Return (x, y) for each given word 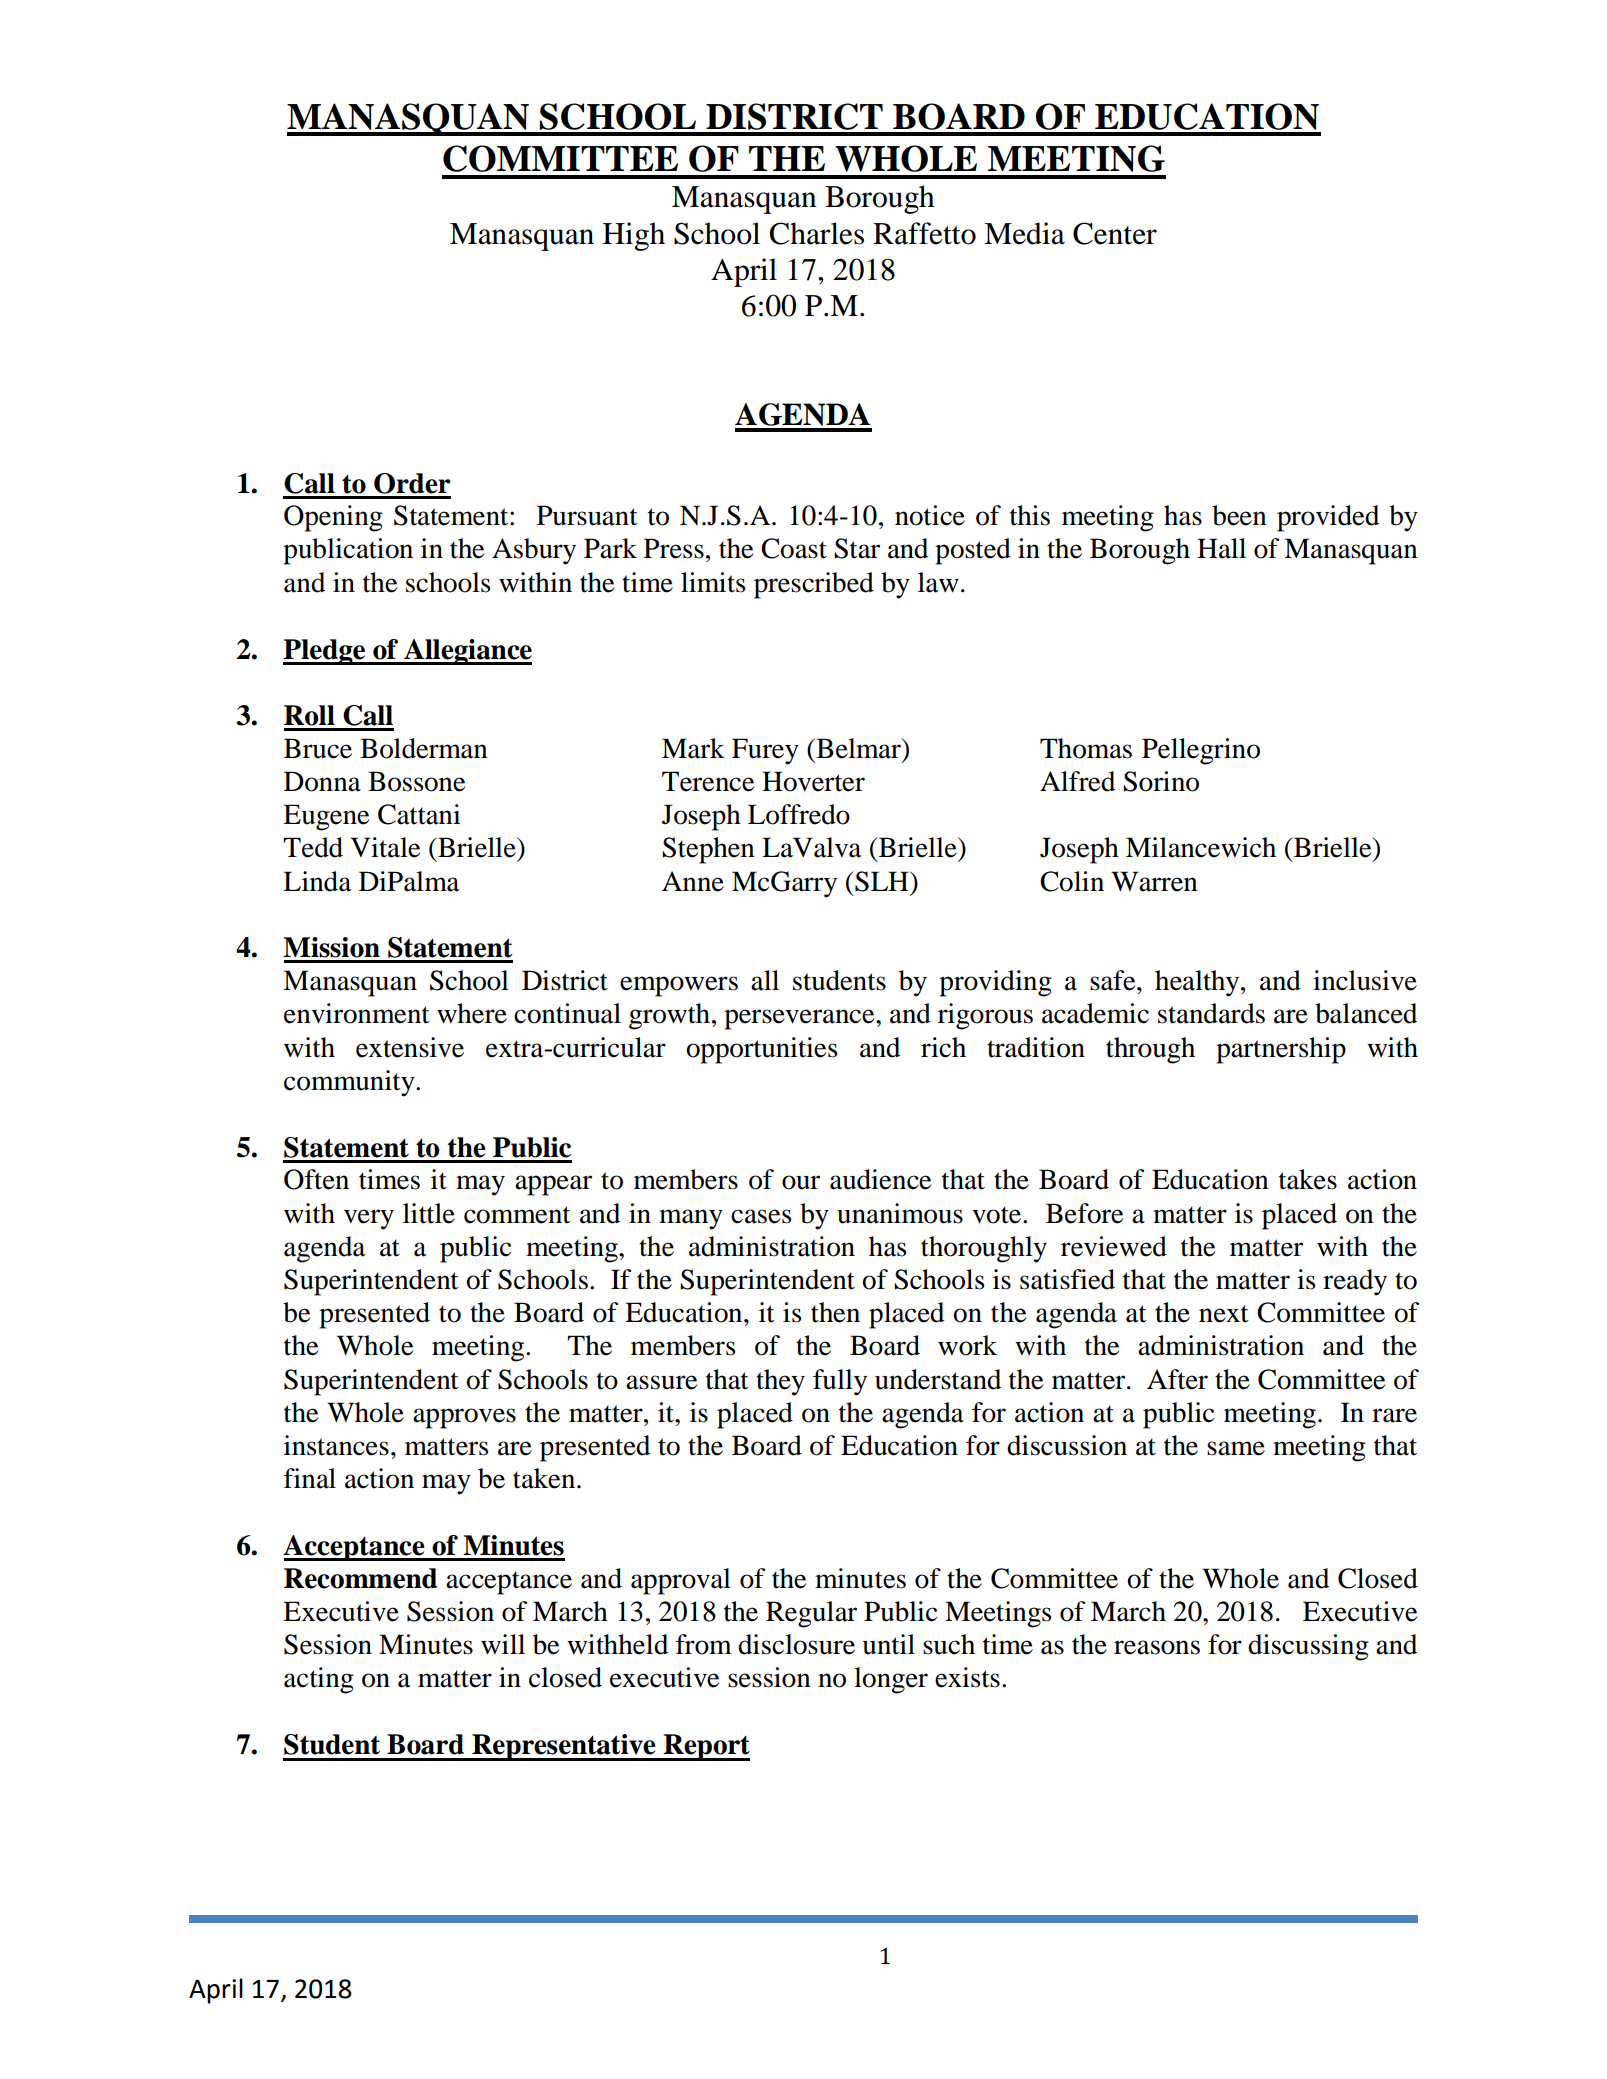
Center (1115, 233)
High (634, 236)
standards (1211, 1013)
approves (464, 1418)
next (1224, 1314)
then (835, 1312)
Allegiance (467, 652)
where (472, 1013)
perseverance (800, 1019)
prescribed (814, 585)
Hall (1221, 548)
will (503, 1644)
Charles (816, 233)
